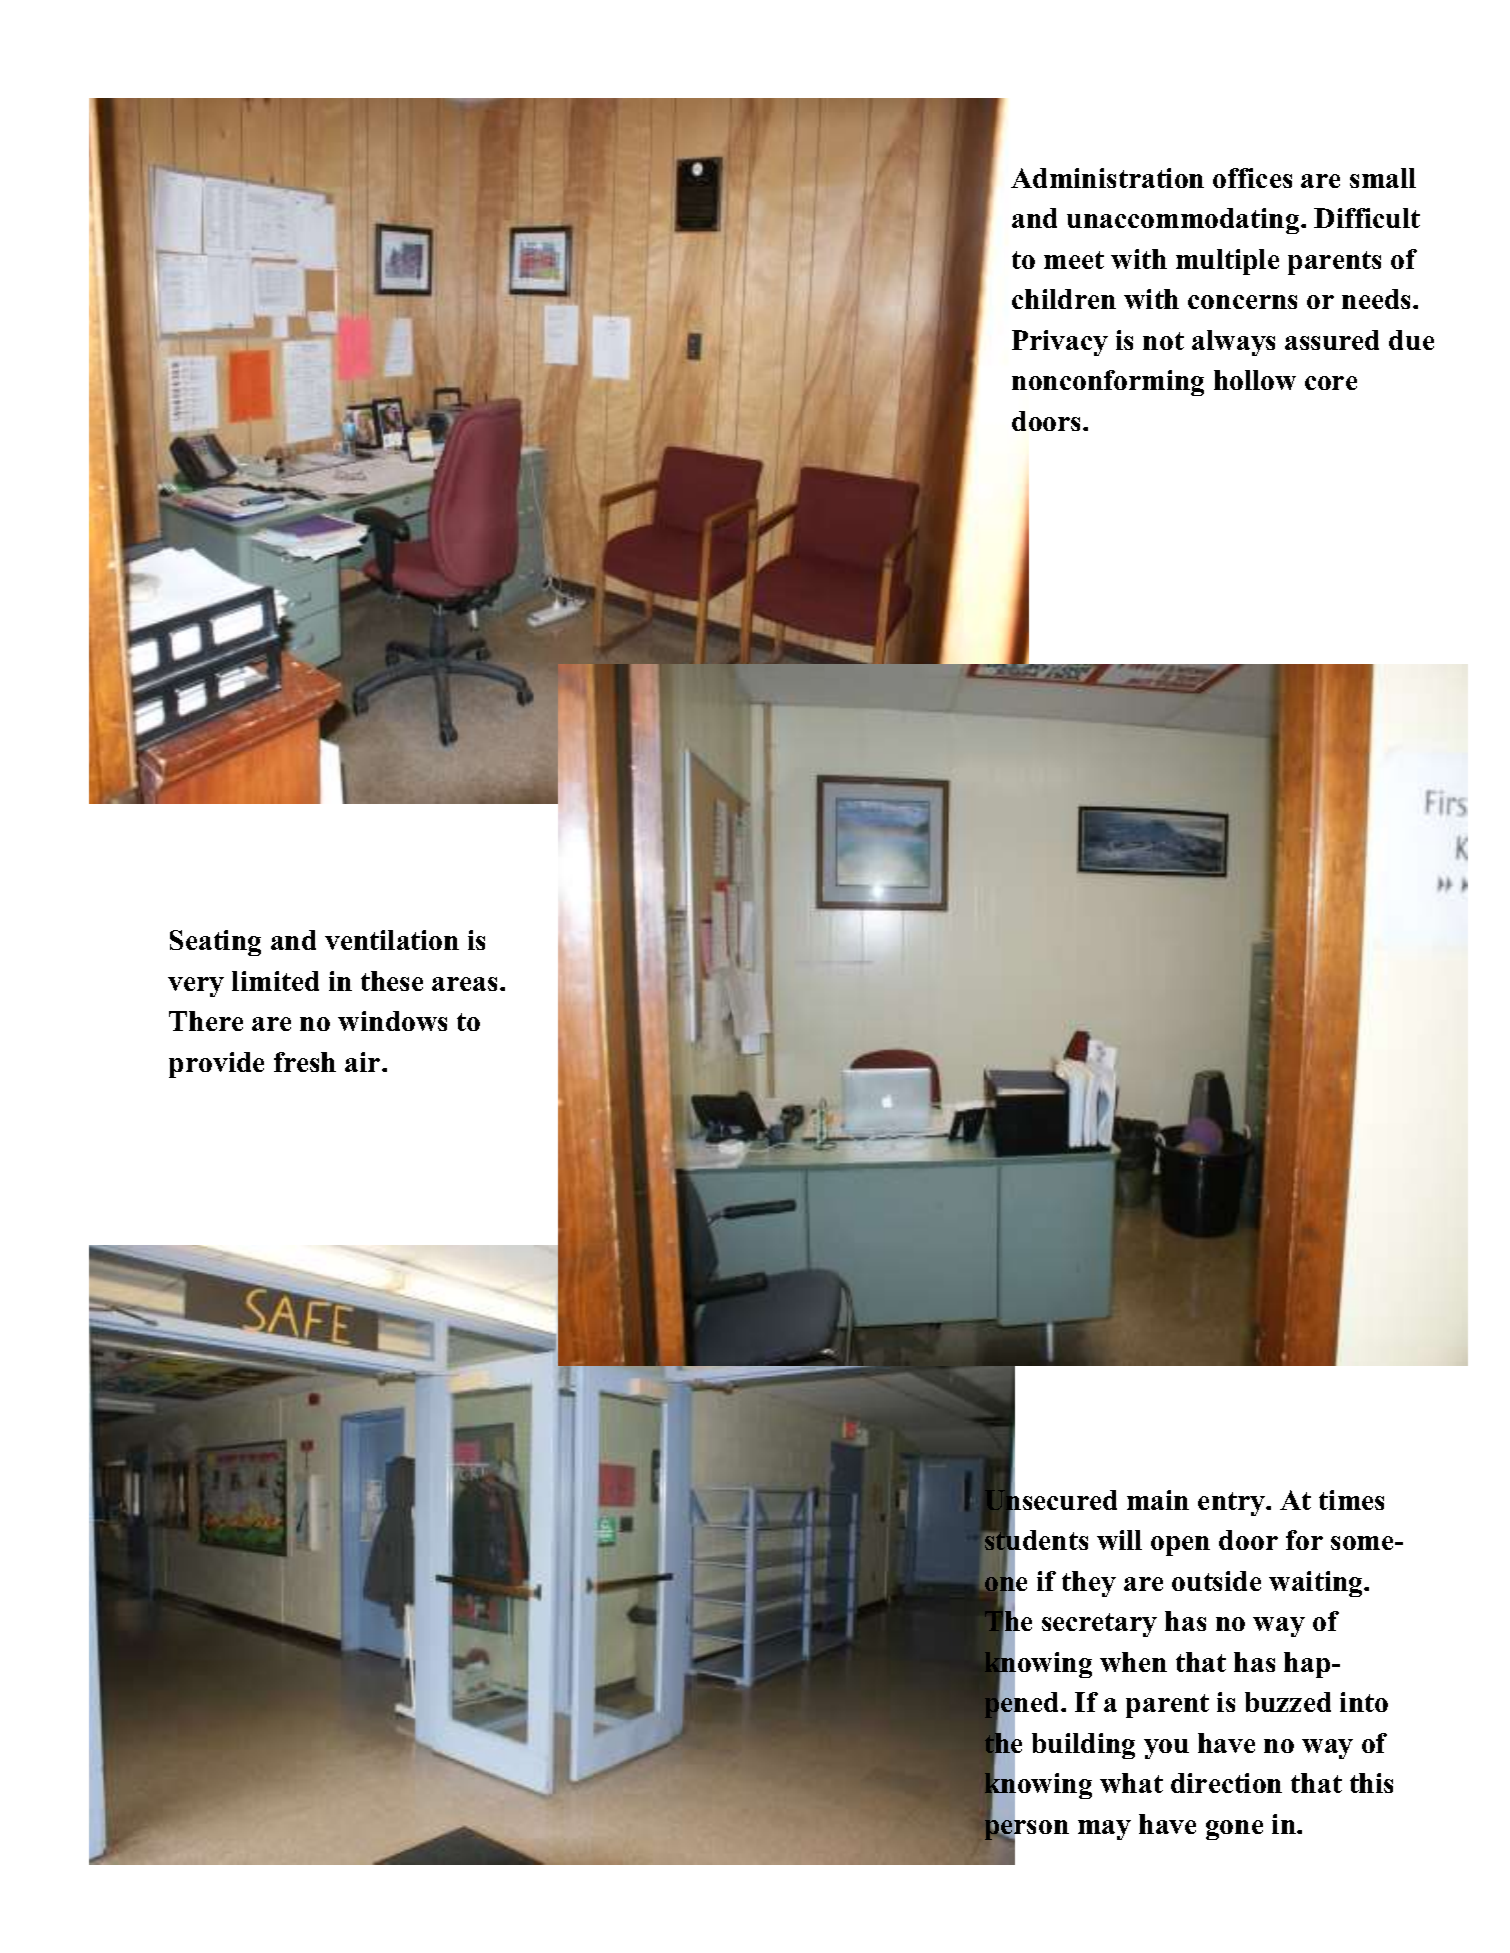  Describe the element at coordinates (1064, 299) in the screenshot. I see `children` at that location.
